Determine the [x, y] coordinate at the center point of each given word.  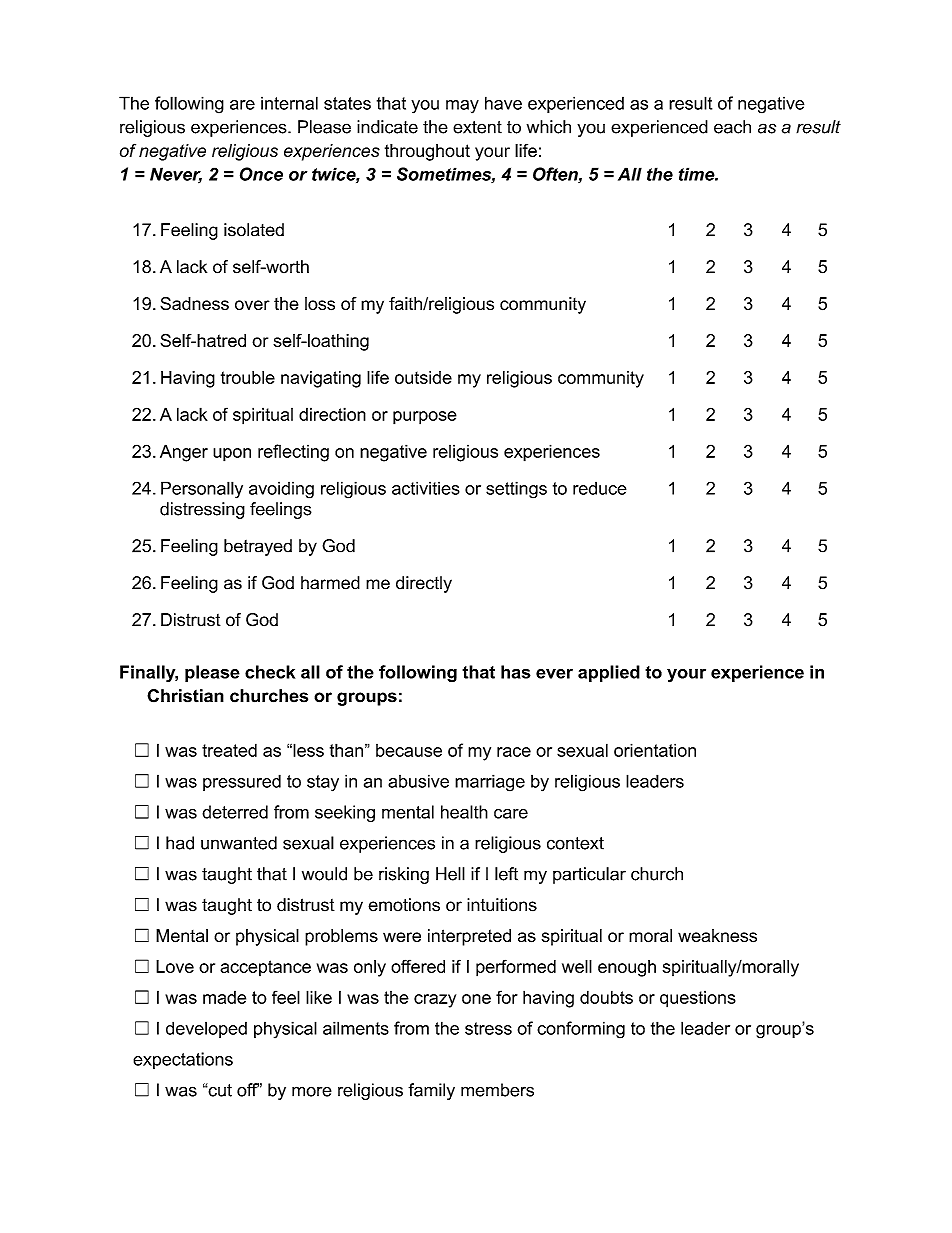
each [732, 127]
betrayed [258, 547]
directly [424, 584]
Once [261, 174]
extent [477, 127]
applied [609, 673]
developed [206, 1029]
